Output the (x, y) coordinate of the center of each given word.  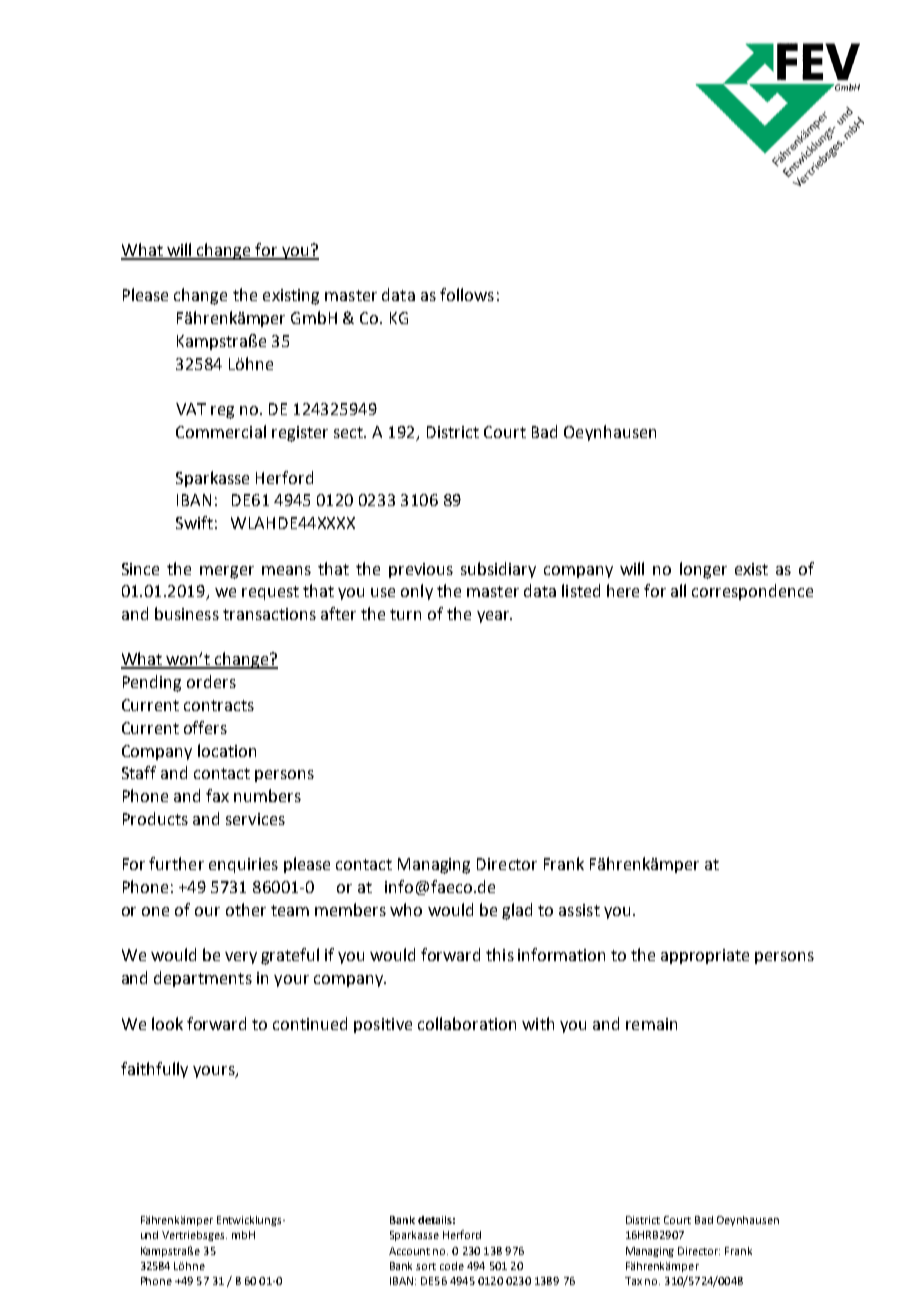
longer (703, 570)
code (452, 1266)
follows (467, 294)
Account (409, 1251)
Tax (633, 1281)
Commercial (221, 431)
